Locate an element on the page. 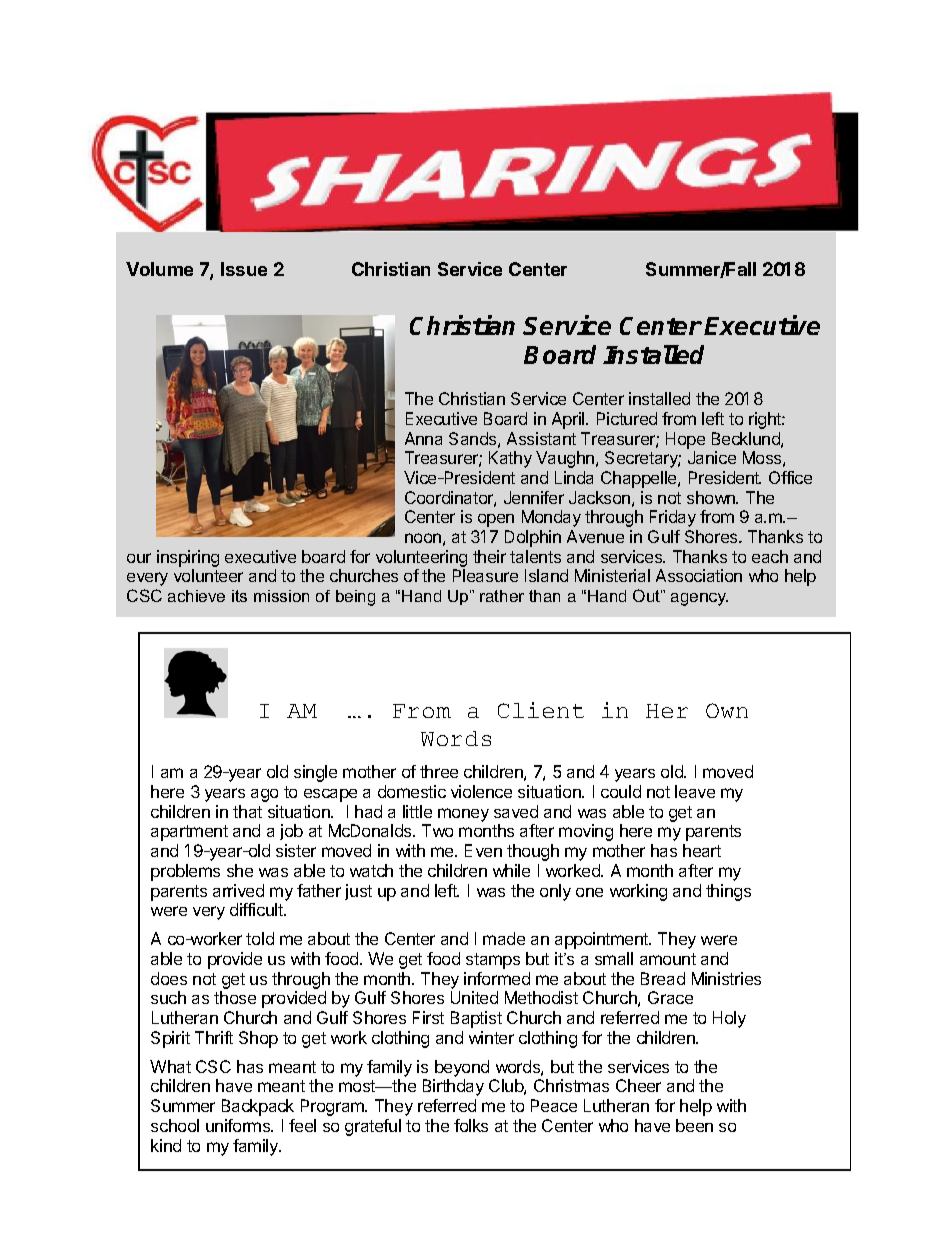 The image size is (952, 1233). things is located at coordinates (728, 892).
